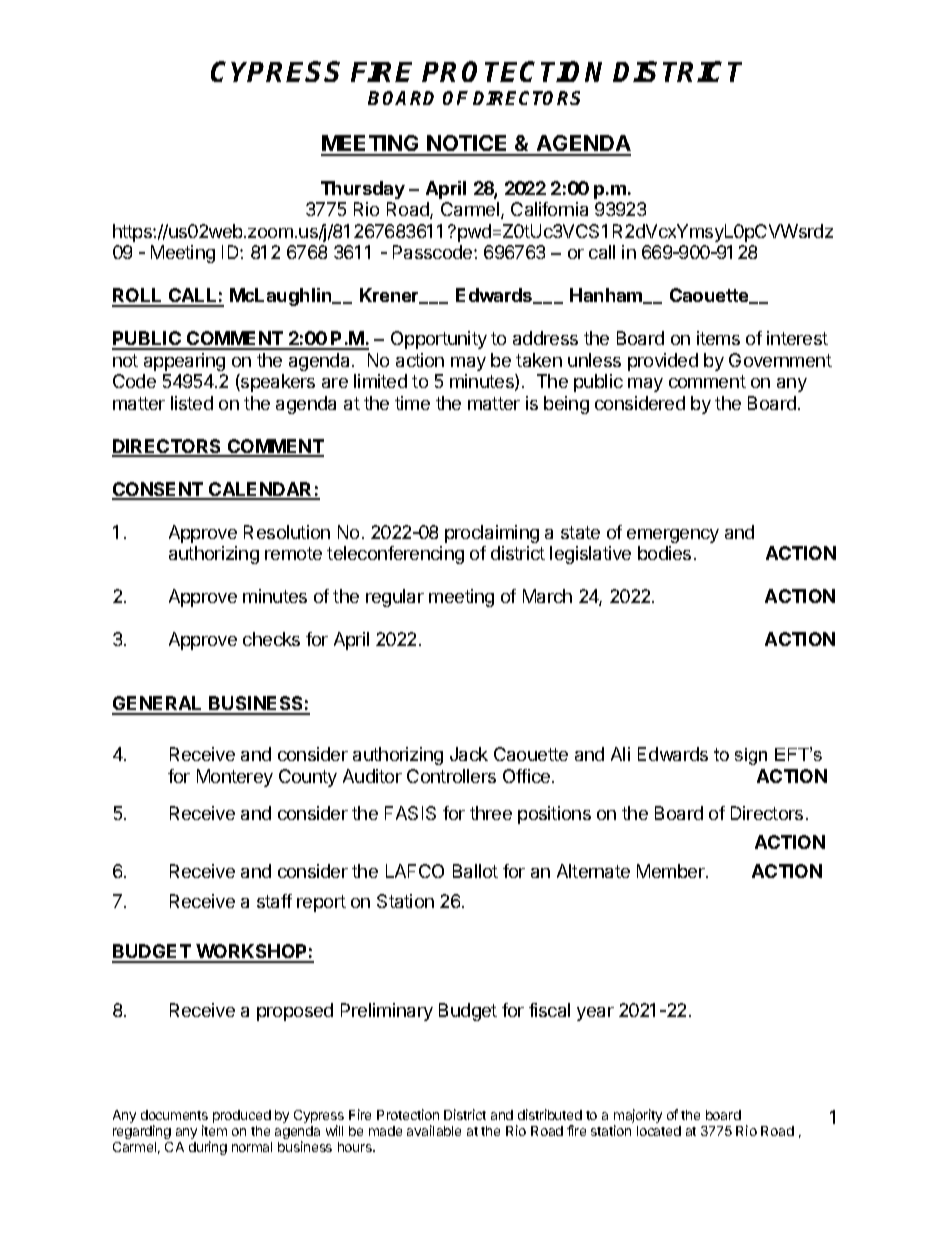 This page has height=1233, width=952. I want to click on California, so click(549, 209).
